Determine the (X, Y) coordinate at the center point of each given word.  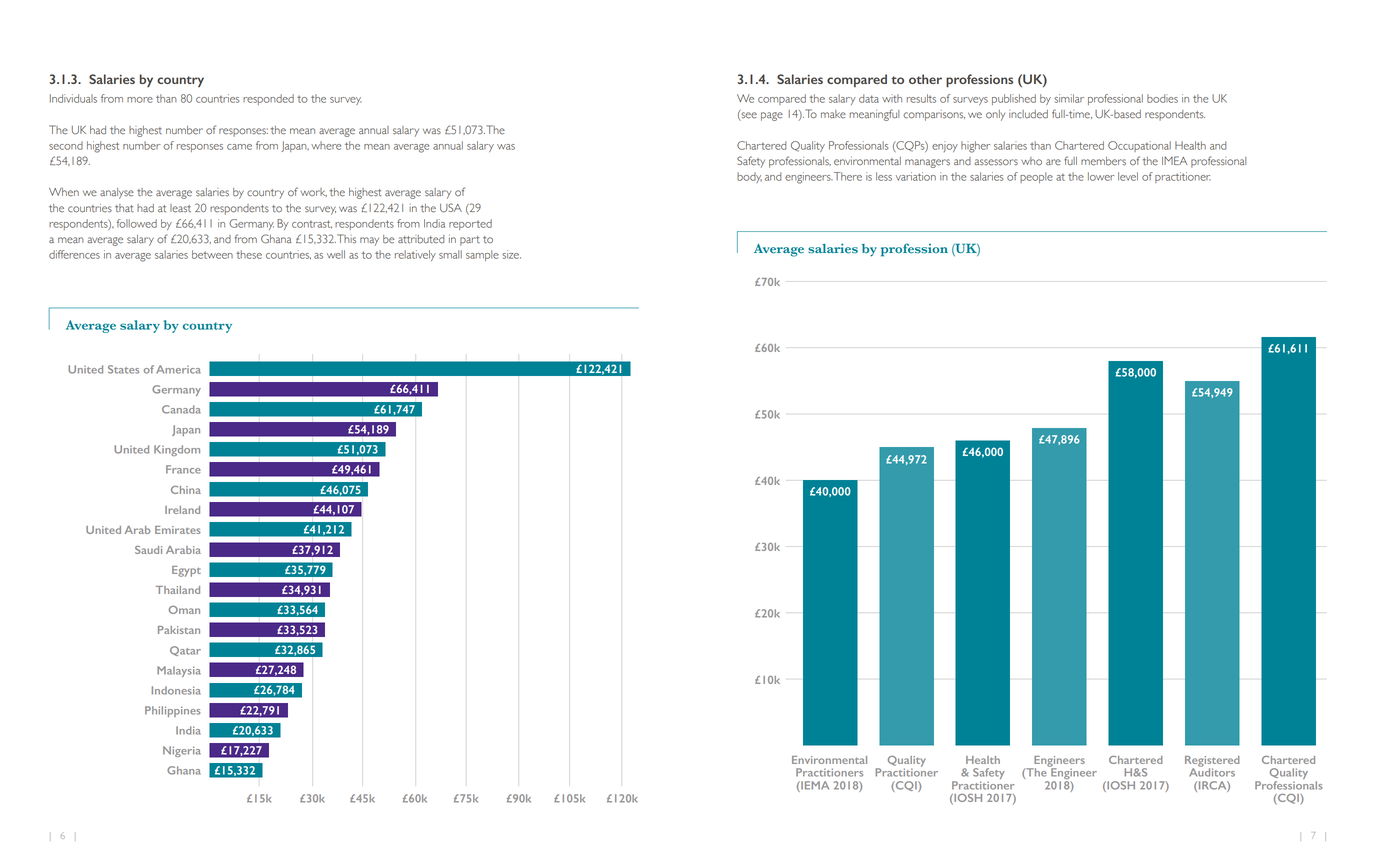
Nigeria (182, 751)
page (772, 116)
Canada (181, 409)
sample (482, 255)
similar (1069, 98)
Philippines (172, 711)
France (183, 469)
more (140, 100)
